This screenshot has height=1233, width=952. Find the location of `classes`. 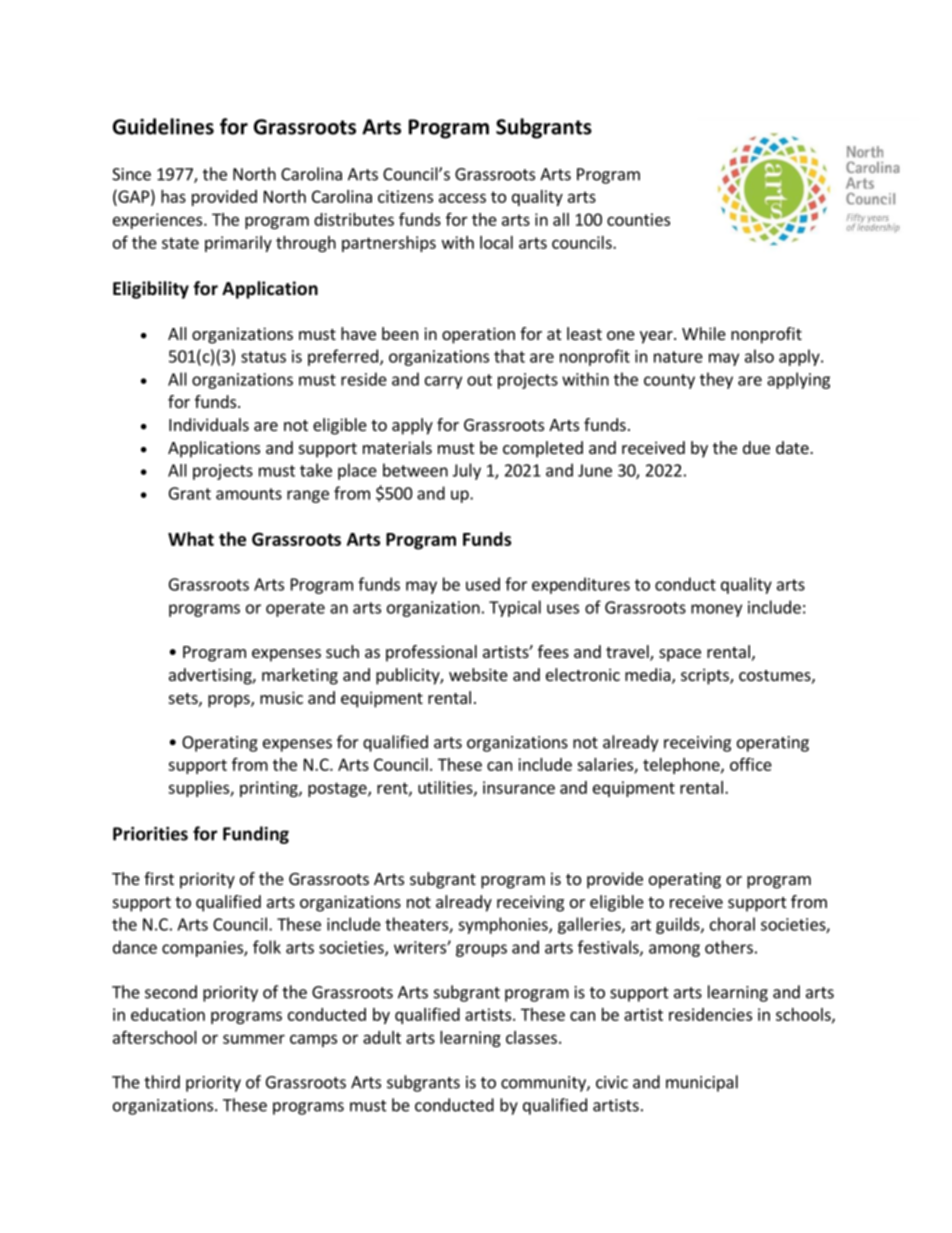

classes is located at coordinates (531, 1037).
